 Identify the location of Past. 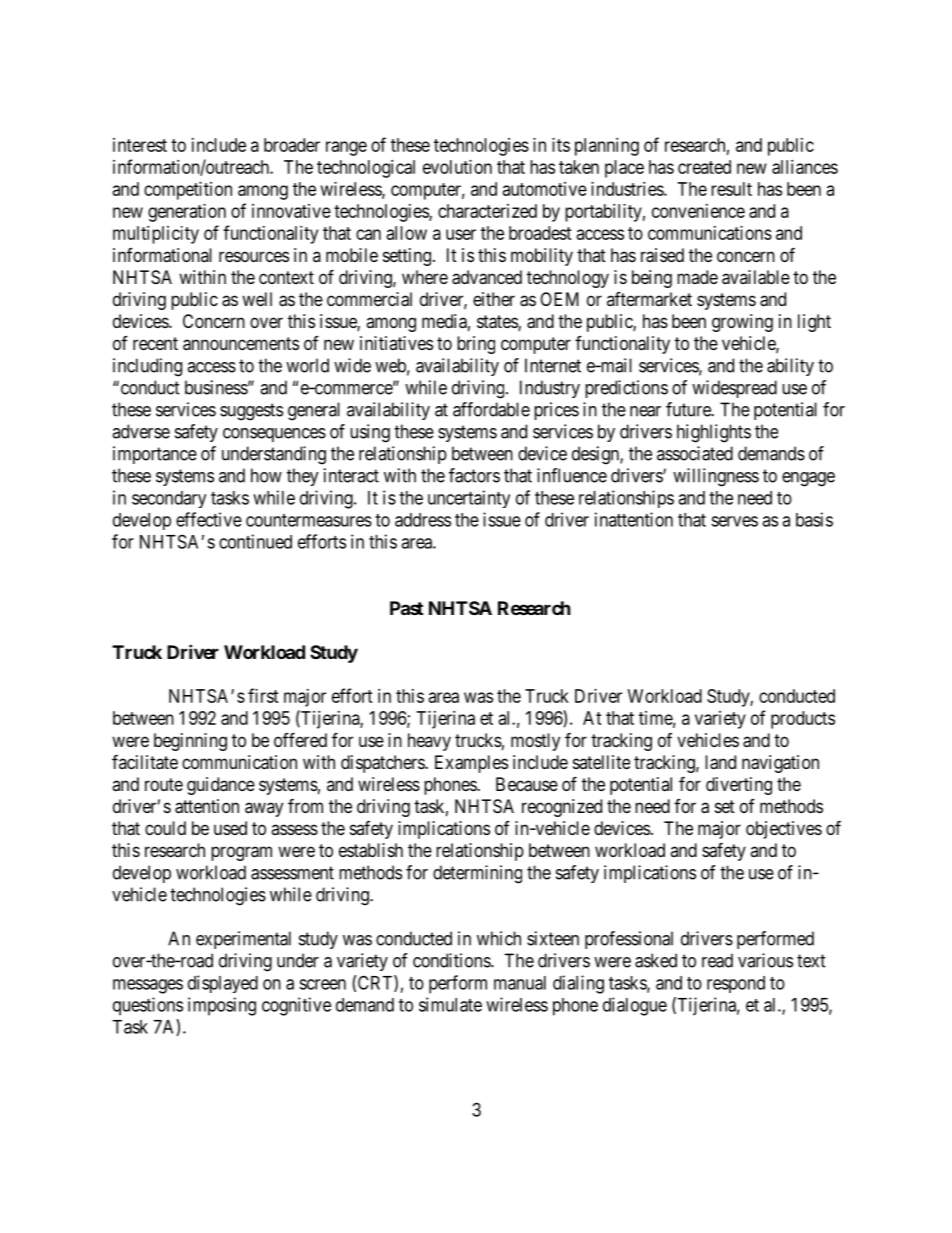
(406, 608).
